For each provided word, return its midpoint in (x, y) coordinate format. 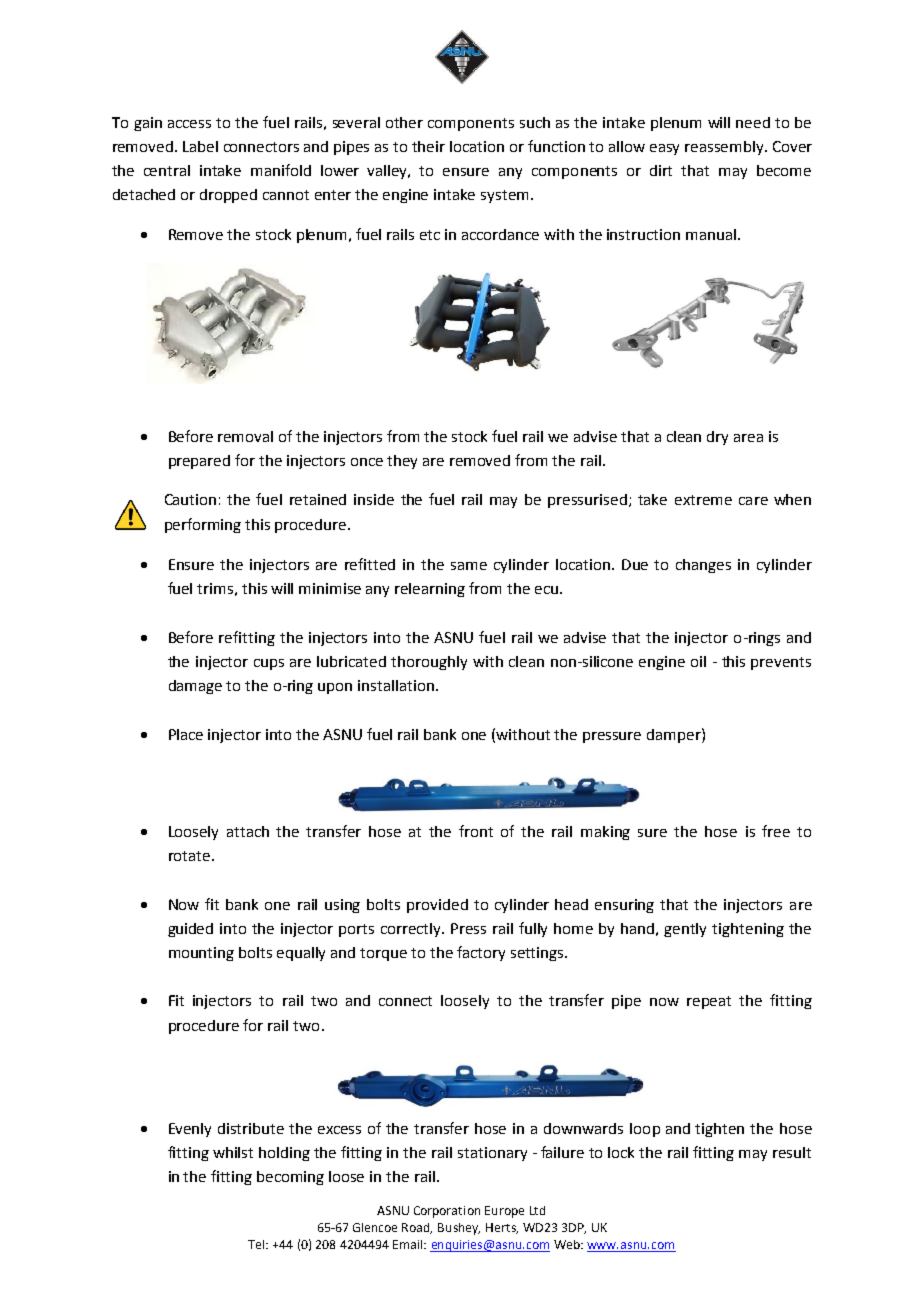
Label (200, 146)
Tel (257, 1244)
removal (245, 436)
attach (248, 831)
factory (481, 953)
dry (717, 438)
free (776, 831)
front (476, 831)
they (402, 462)
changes (703, 566)
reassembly (725, 148)
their (428, 146)
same (469, 566)
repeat (709, 1002)
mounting (201, 954)
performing (203, 525)
